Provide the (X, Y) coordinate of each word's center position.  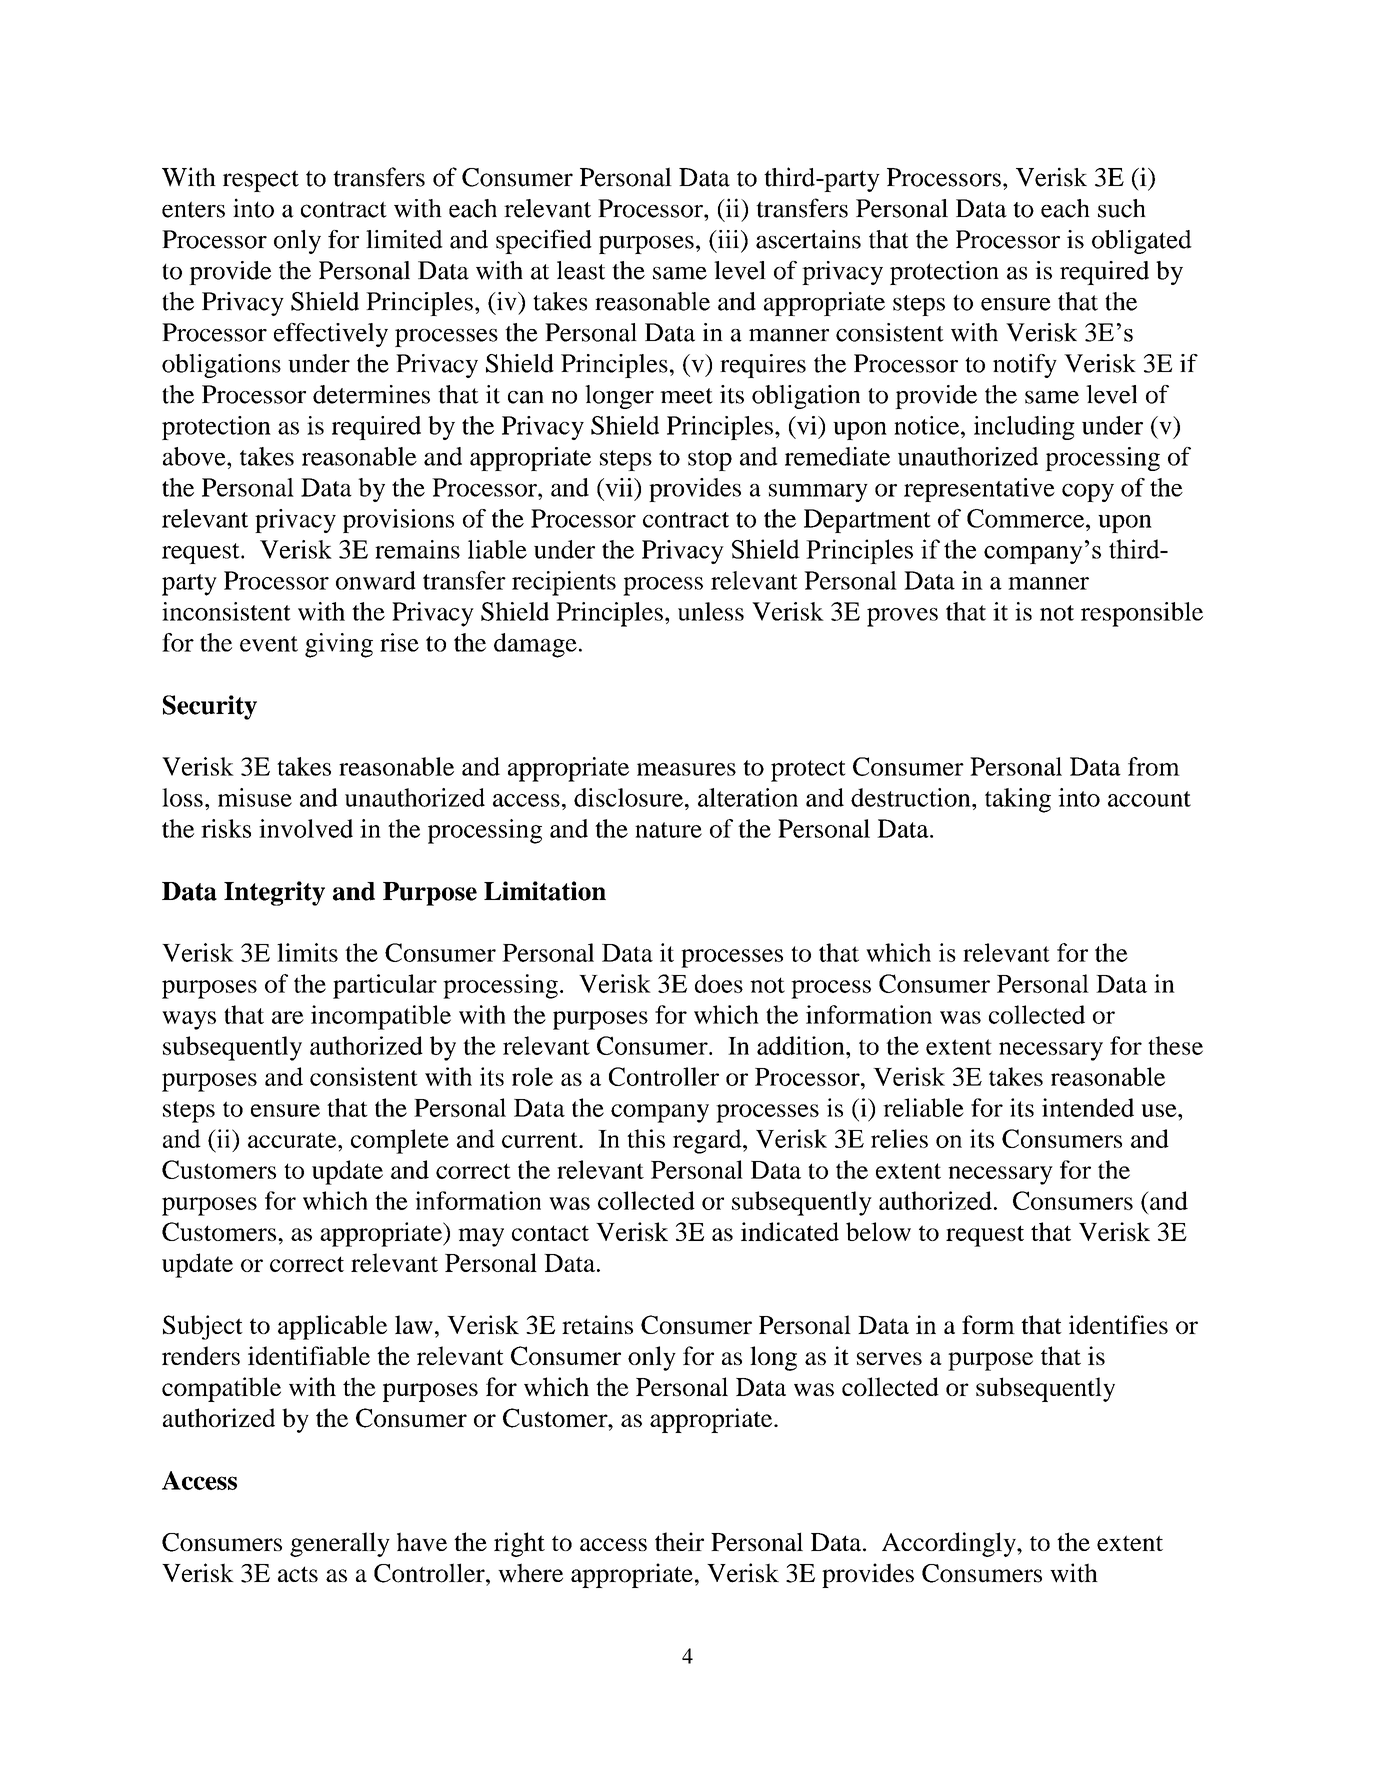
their (679, 1541)
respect (261, 181)
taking (1018, 800)
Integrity (274, 893)
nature (668, 830)
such (1122, 208)
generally (340, 1544)
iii (728, 239)
